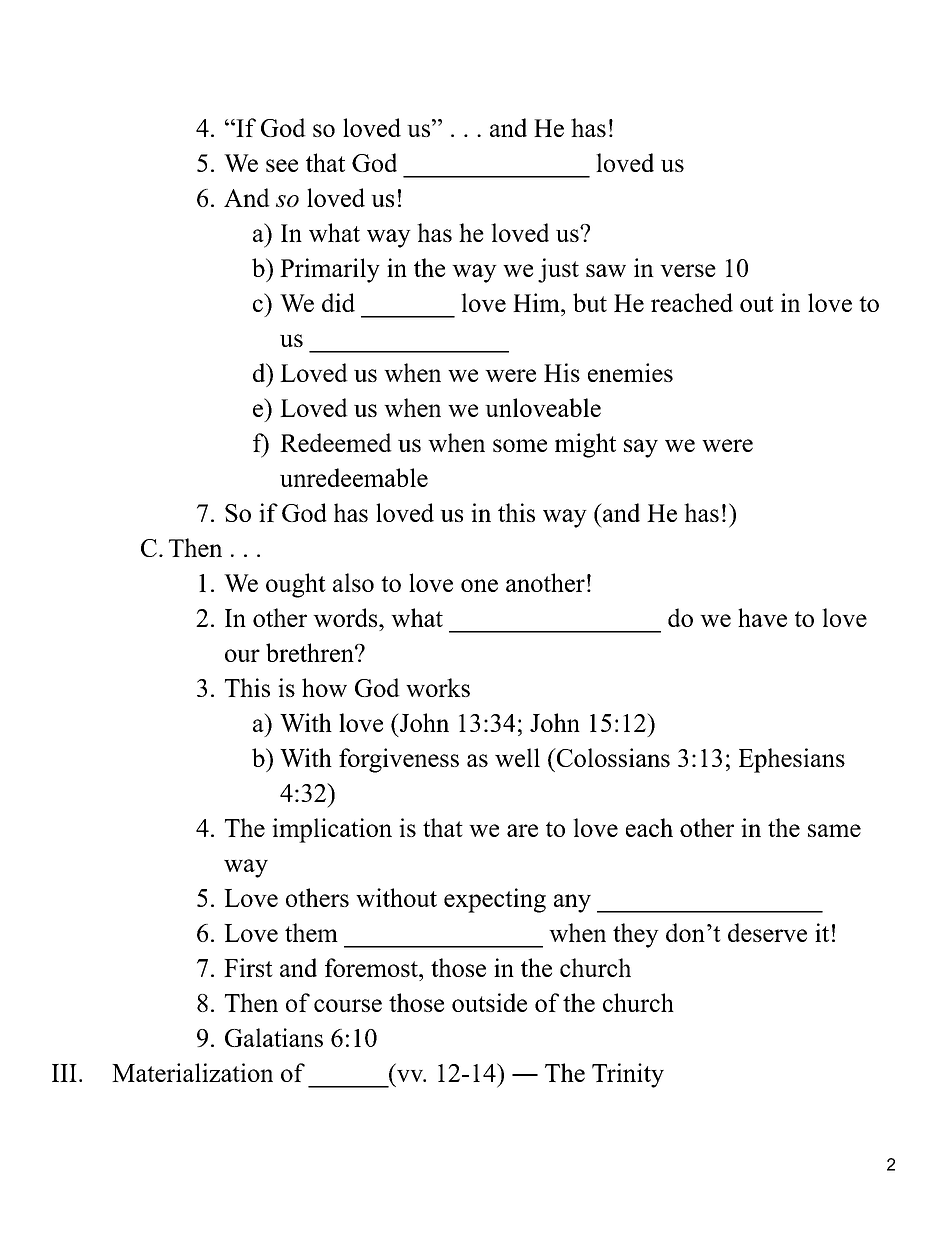 The width and height of the document is (952, 1233). What do you see at coordinates (399, 760) in the document?
I see `forgiveness` at bounding box center [399, 760].
